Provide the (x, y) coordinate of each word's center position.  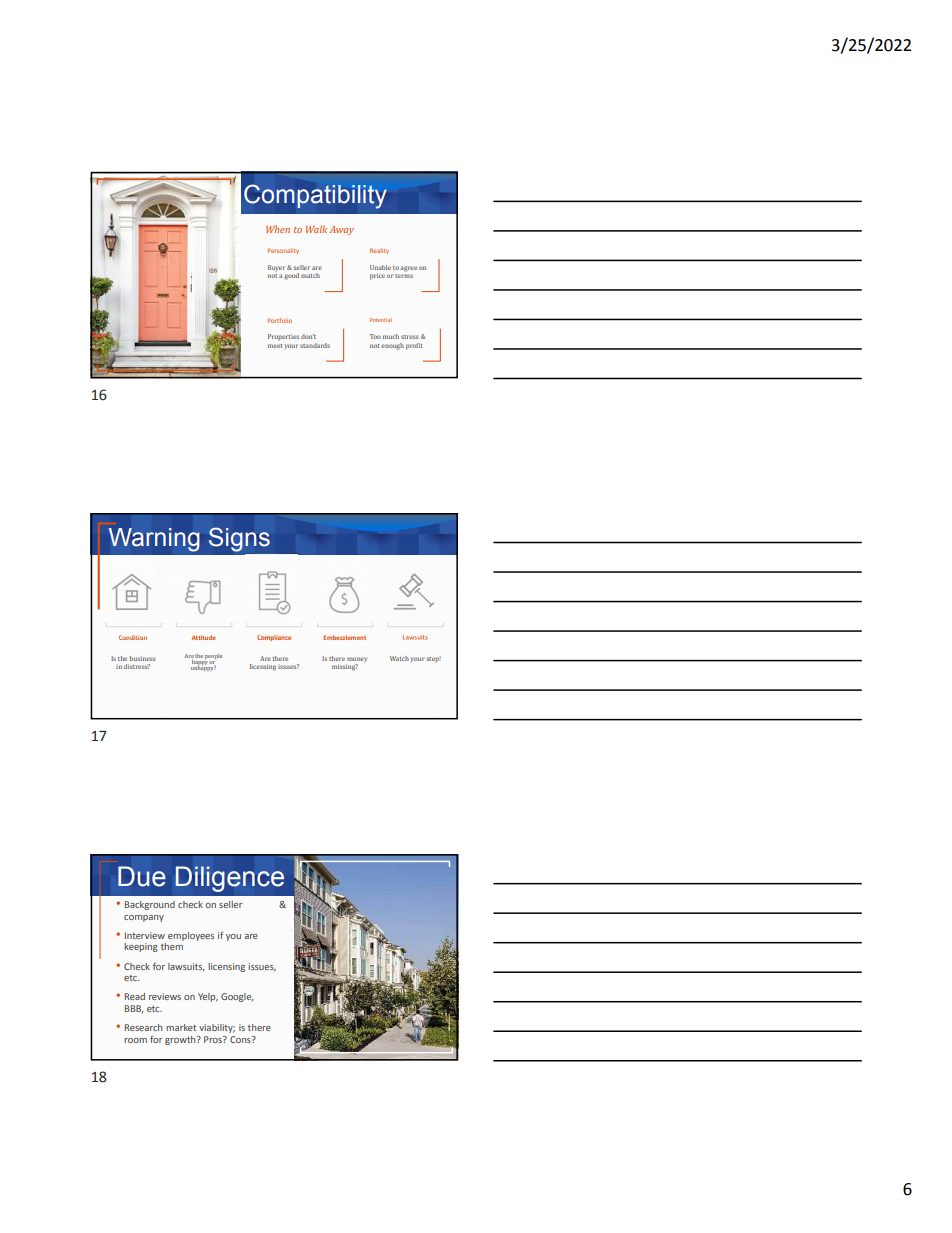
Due (142, 876)
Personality (283, 251)
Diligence (230, 879)
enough (392, 346)
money (356, 661)
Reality (379, 251)
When (278, 229)
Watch (399, 658)
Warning (154, 540)
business (142, 658)
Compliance (274, 638)
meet (275, 346)
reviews (165, 996)
